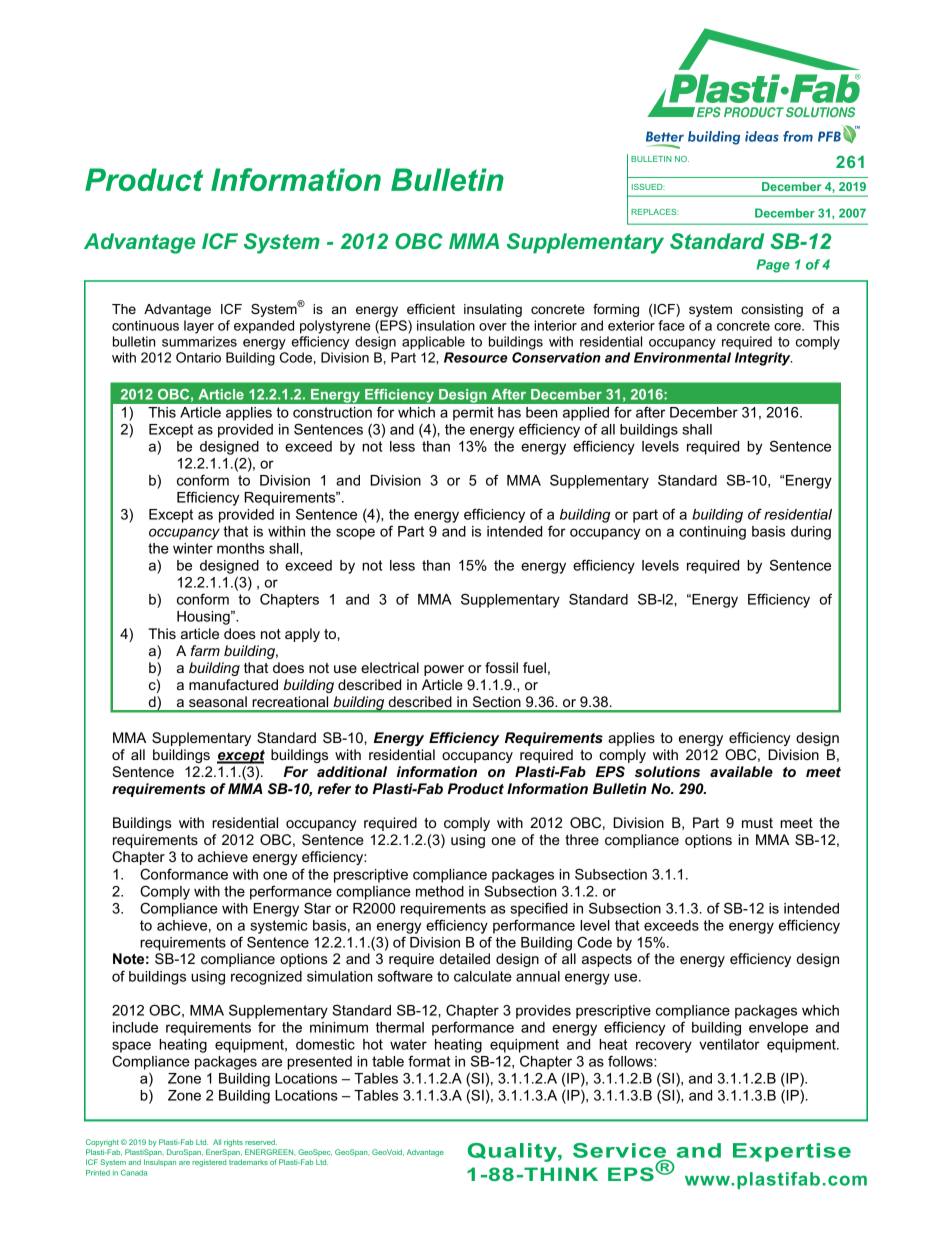 This screenshot has width=952, height=1233. What do you see at coordinates (209, 1163) in the screenshot?
I see `registered` at bounding box center [209, 1163].
